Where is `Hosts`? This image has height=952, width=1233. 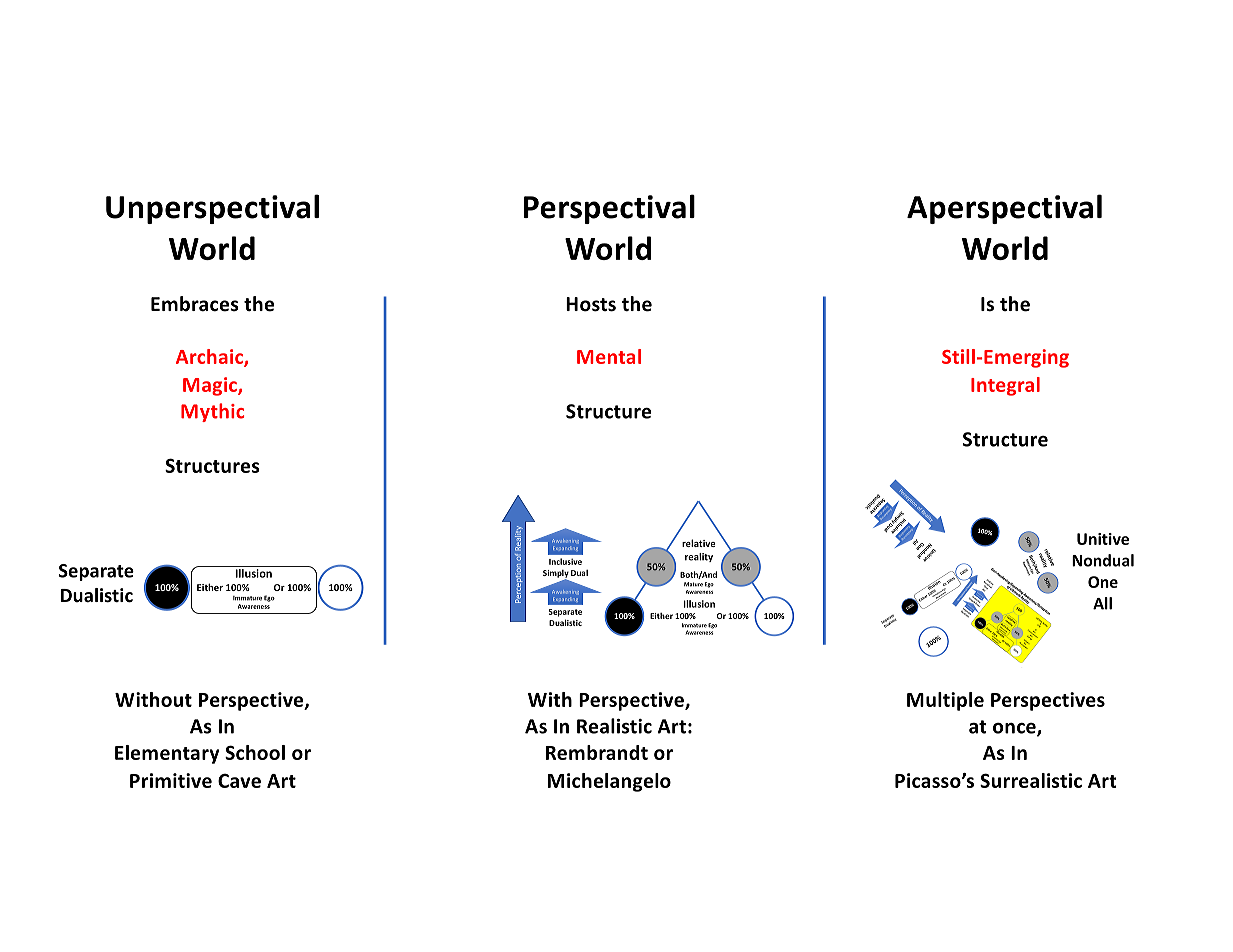 Hosts is located at coordinates (591, 304).
